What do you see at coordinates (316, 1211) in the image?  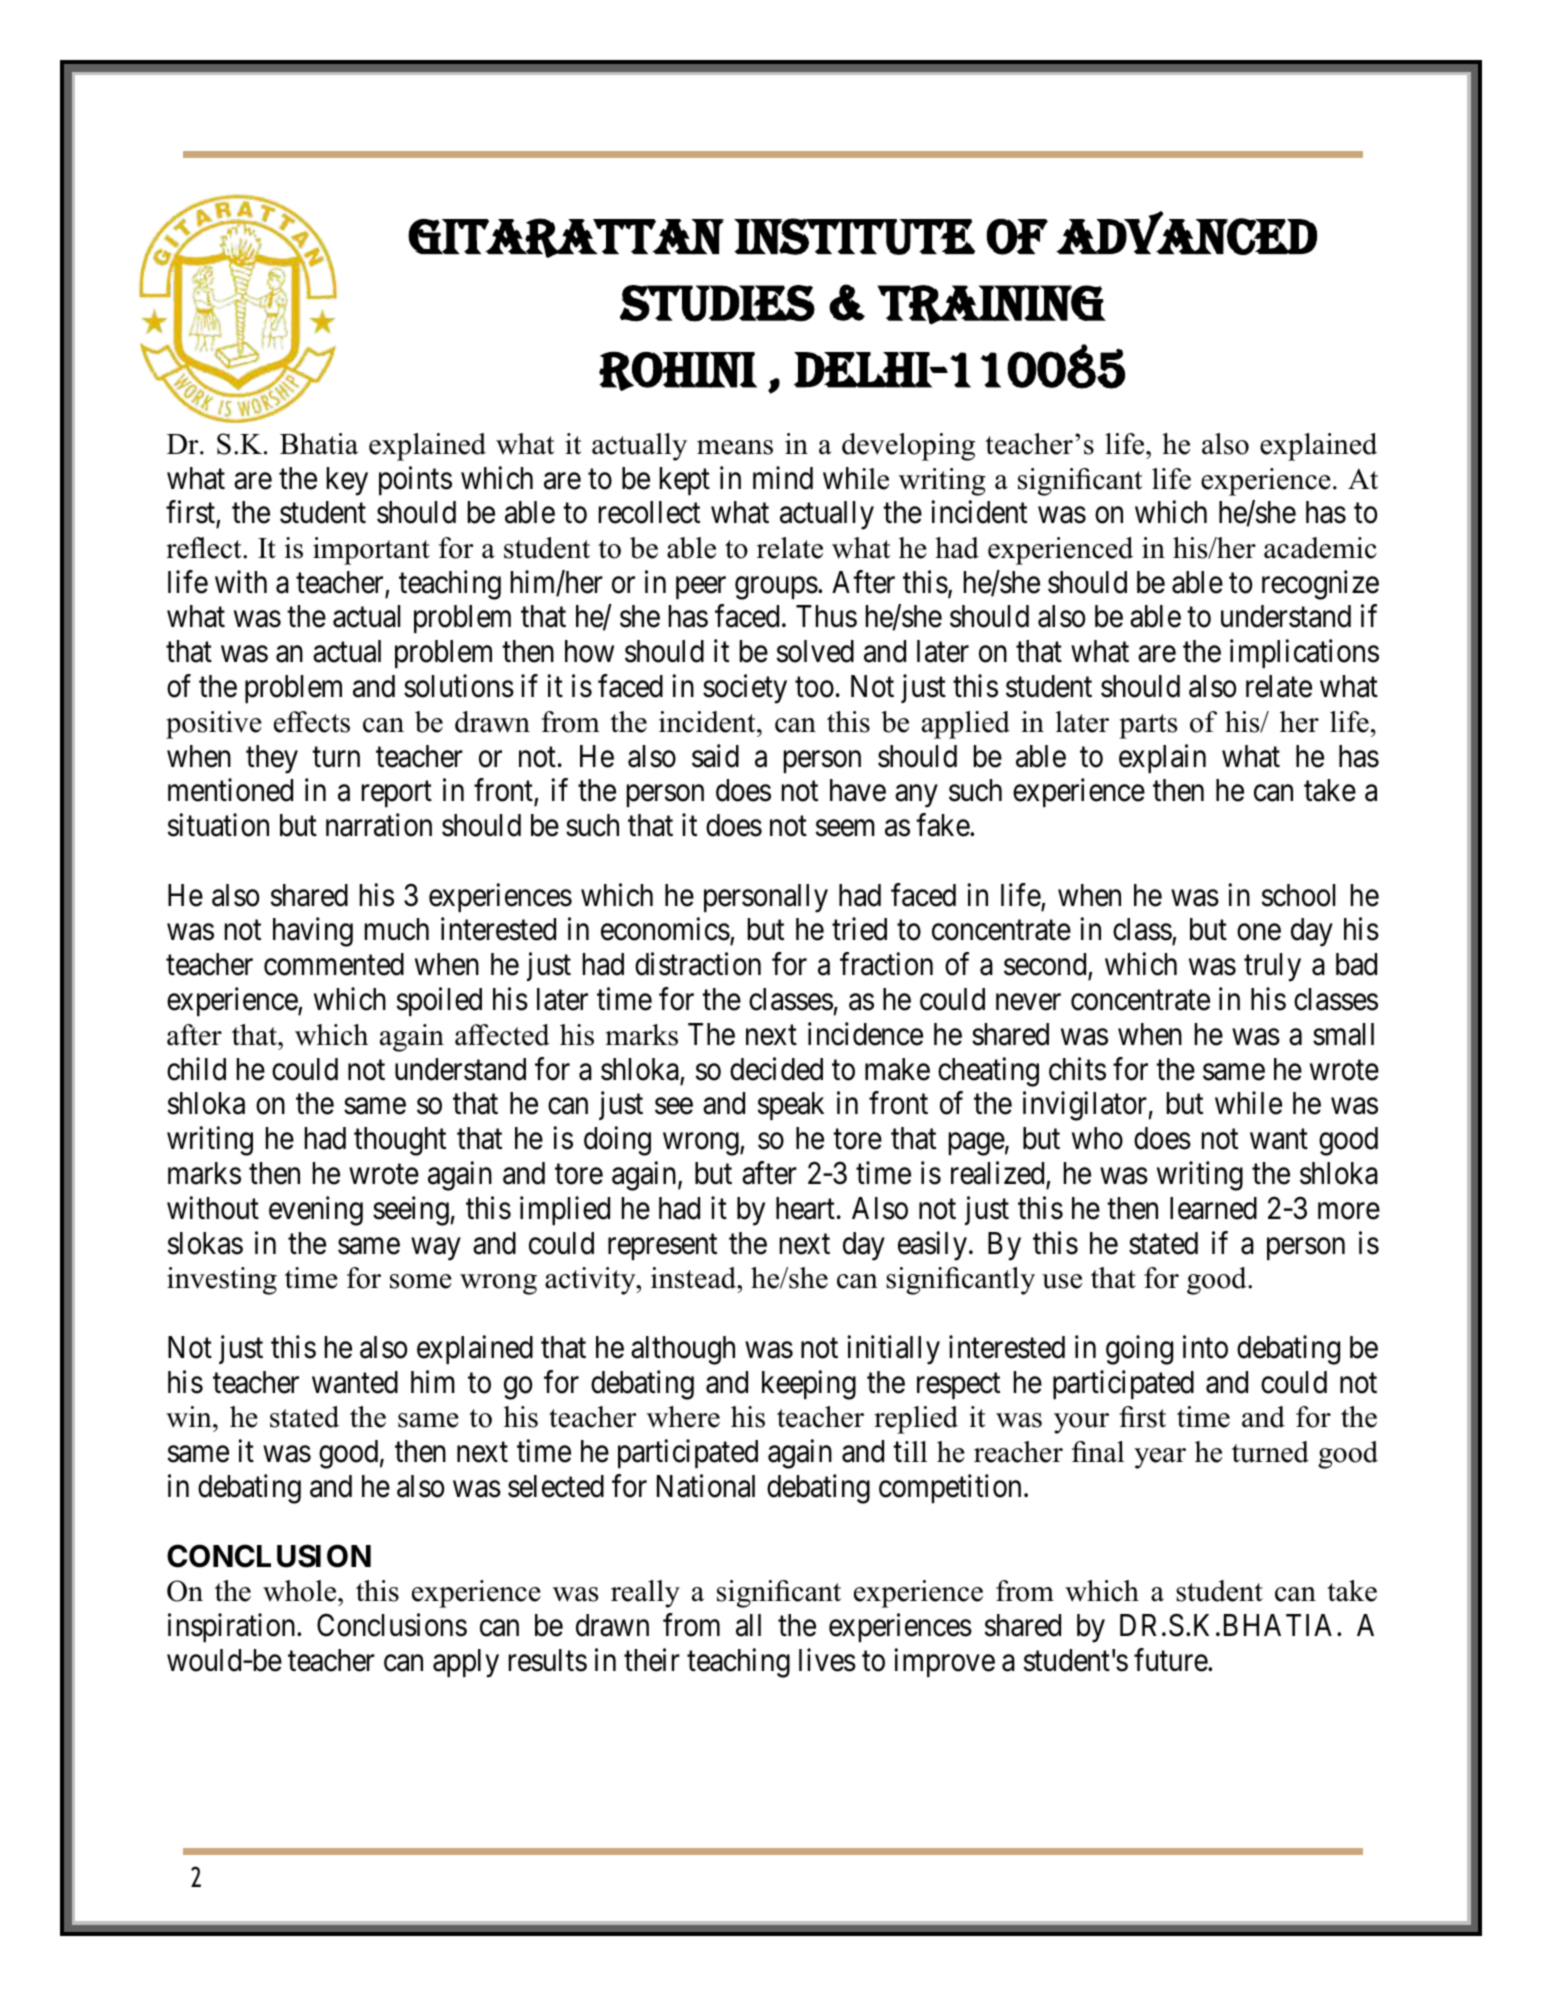 I see `evening` at bounding box center [316, 1211].
